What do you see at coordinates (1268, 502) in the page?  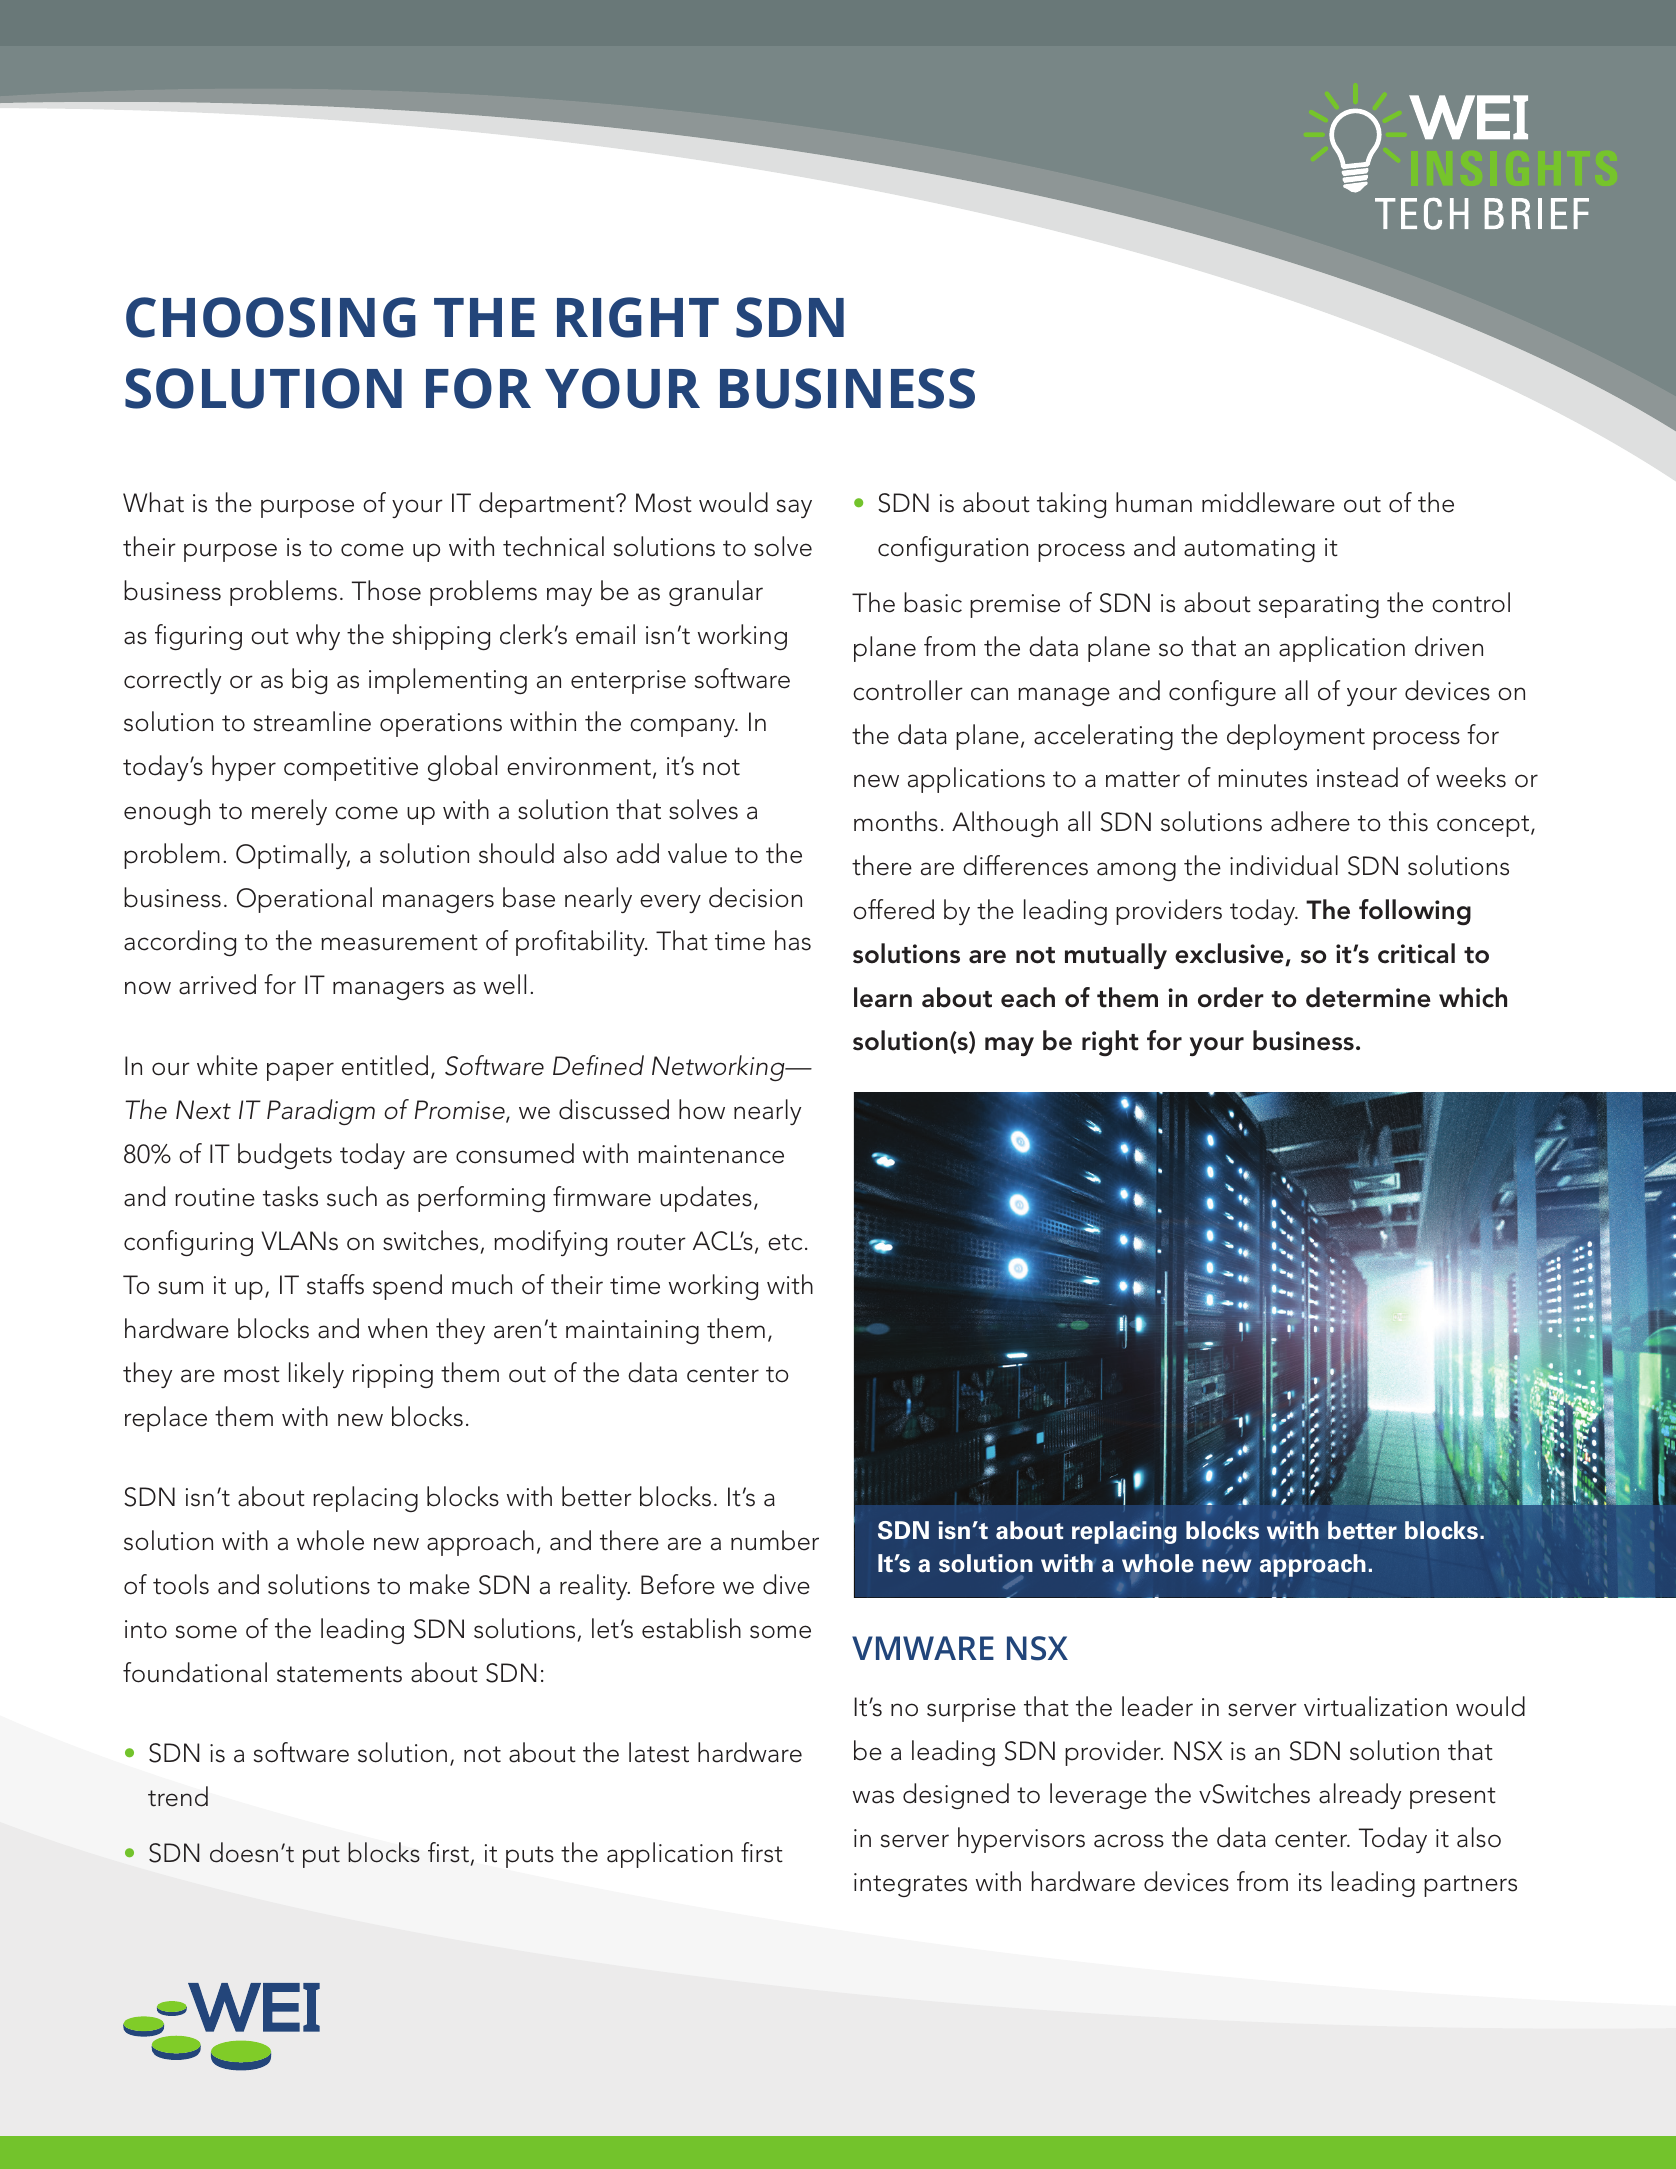 I see `middleware` at bounding box center [1268, 502].
